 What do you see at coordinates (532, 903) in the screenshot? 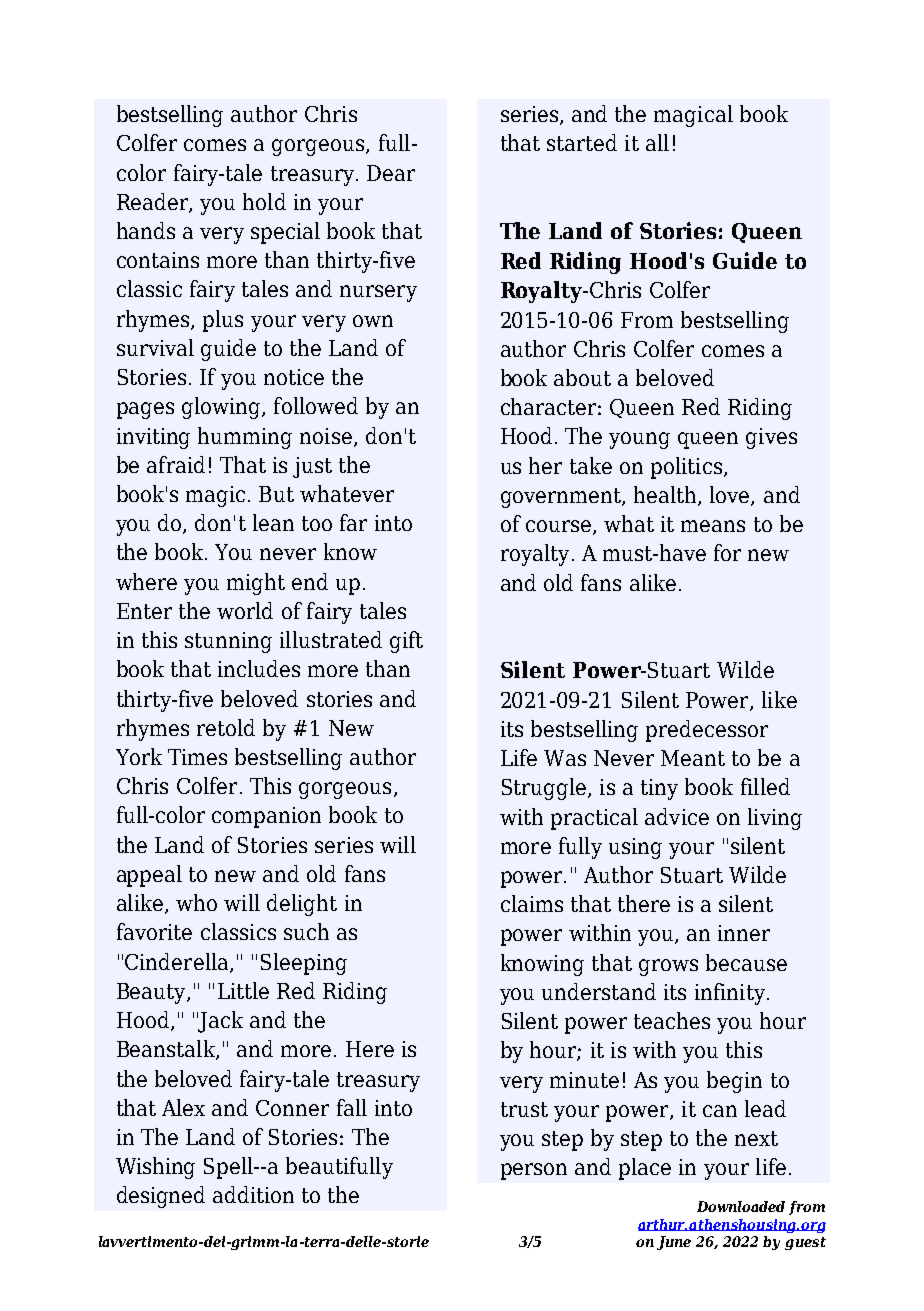
I see `claims` at bounding box center [532, 903].
